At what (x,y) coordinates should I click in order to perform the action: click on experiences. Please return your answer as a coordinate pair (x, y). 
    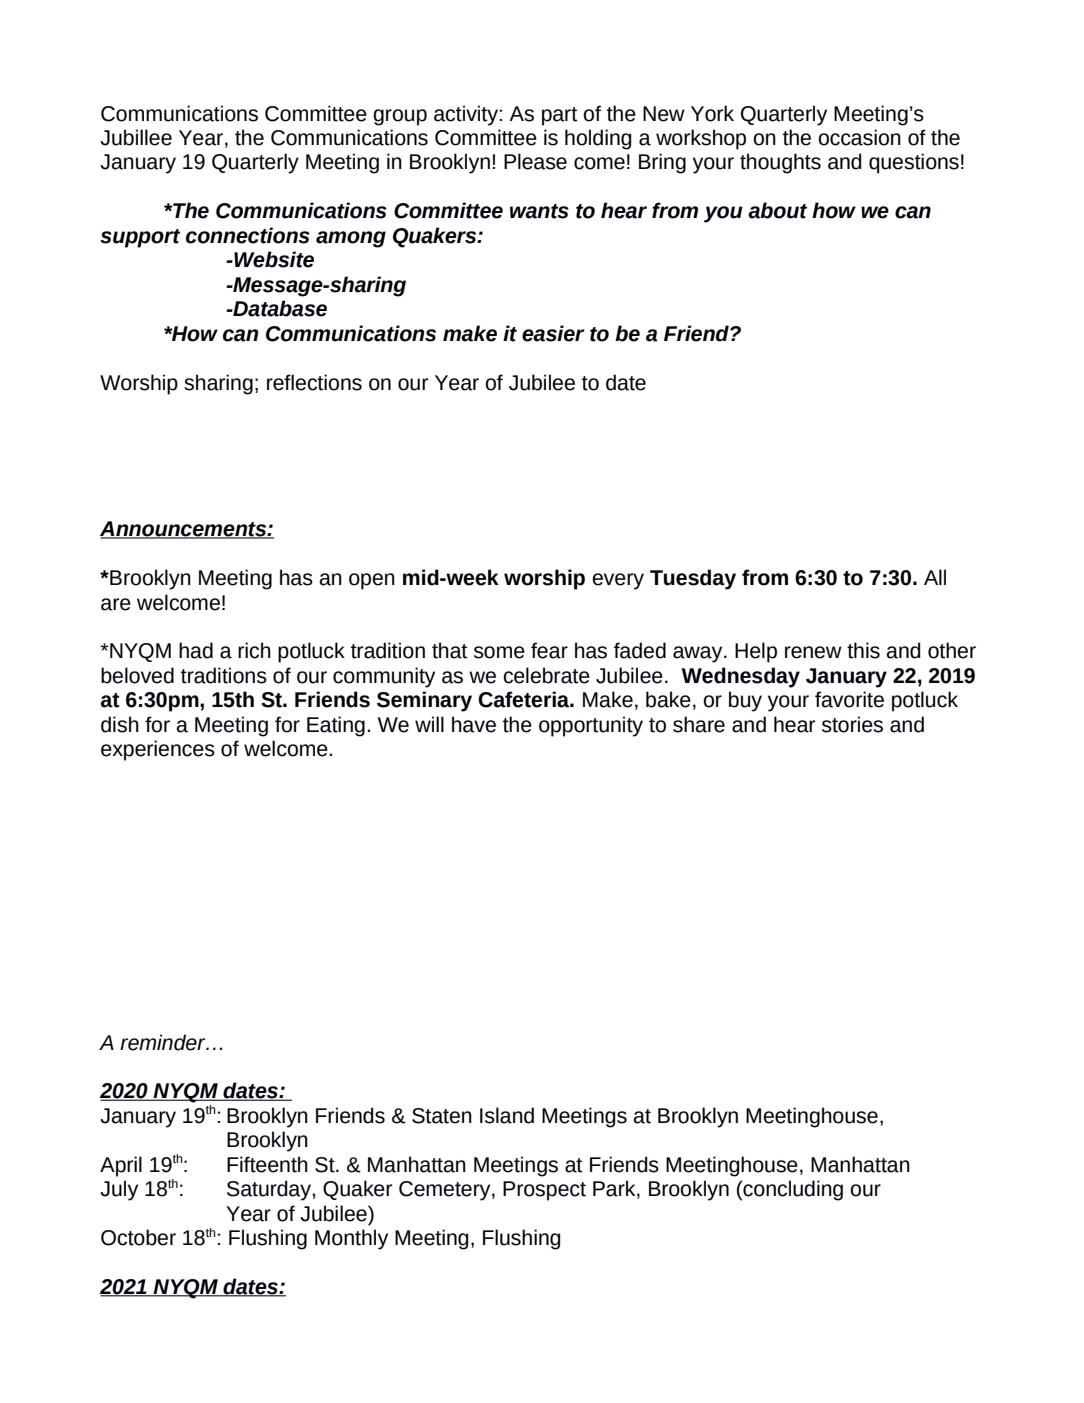
    Looking at the image, I should click on (158, 750).
